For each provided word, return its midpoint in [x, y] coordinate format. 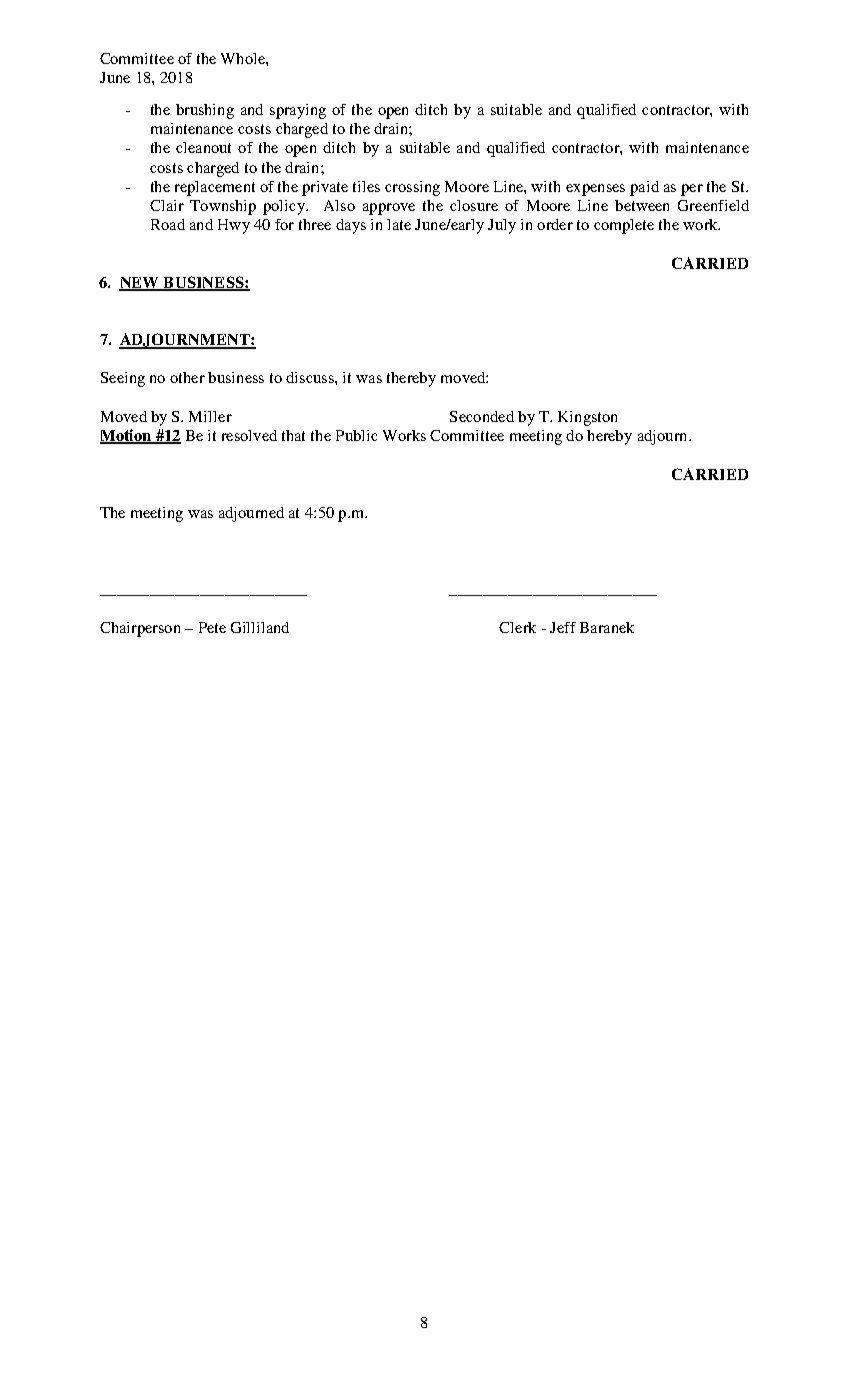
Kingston [587, 418]
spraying [298, 111]
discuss [311, 377]
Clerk [517, 627]
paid [644, 188]
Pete [212, 627]
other [187, 377]
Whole [244, 58]
